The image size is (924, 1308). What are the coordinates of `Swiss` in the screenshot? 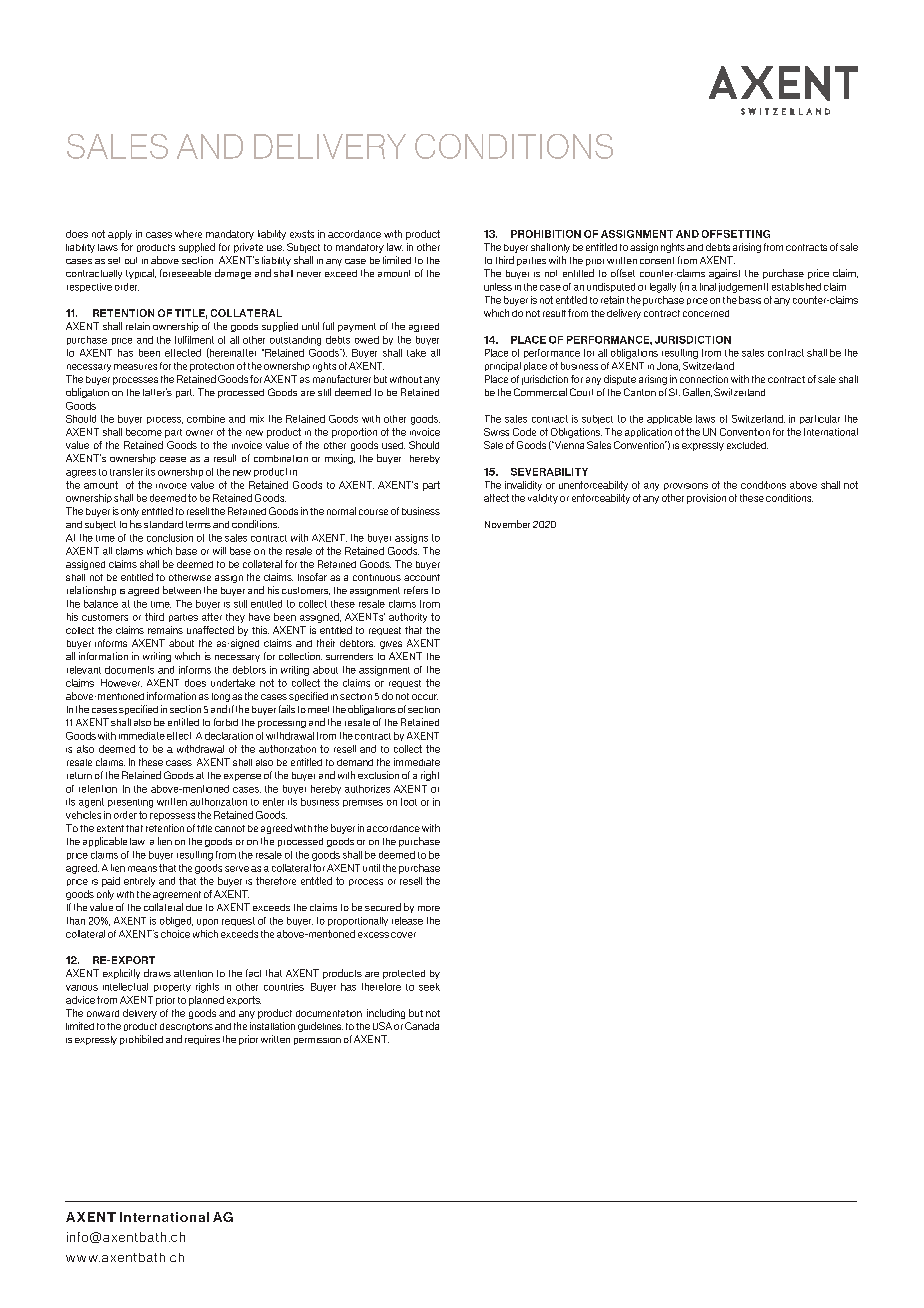 It's located at (496, 432).
